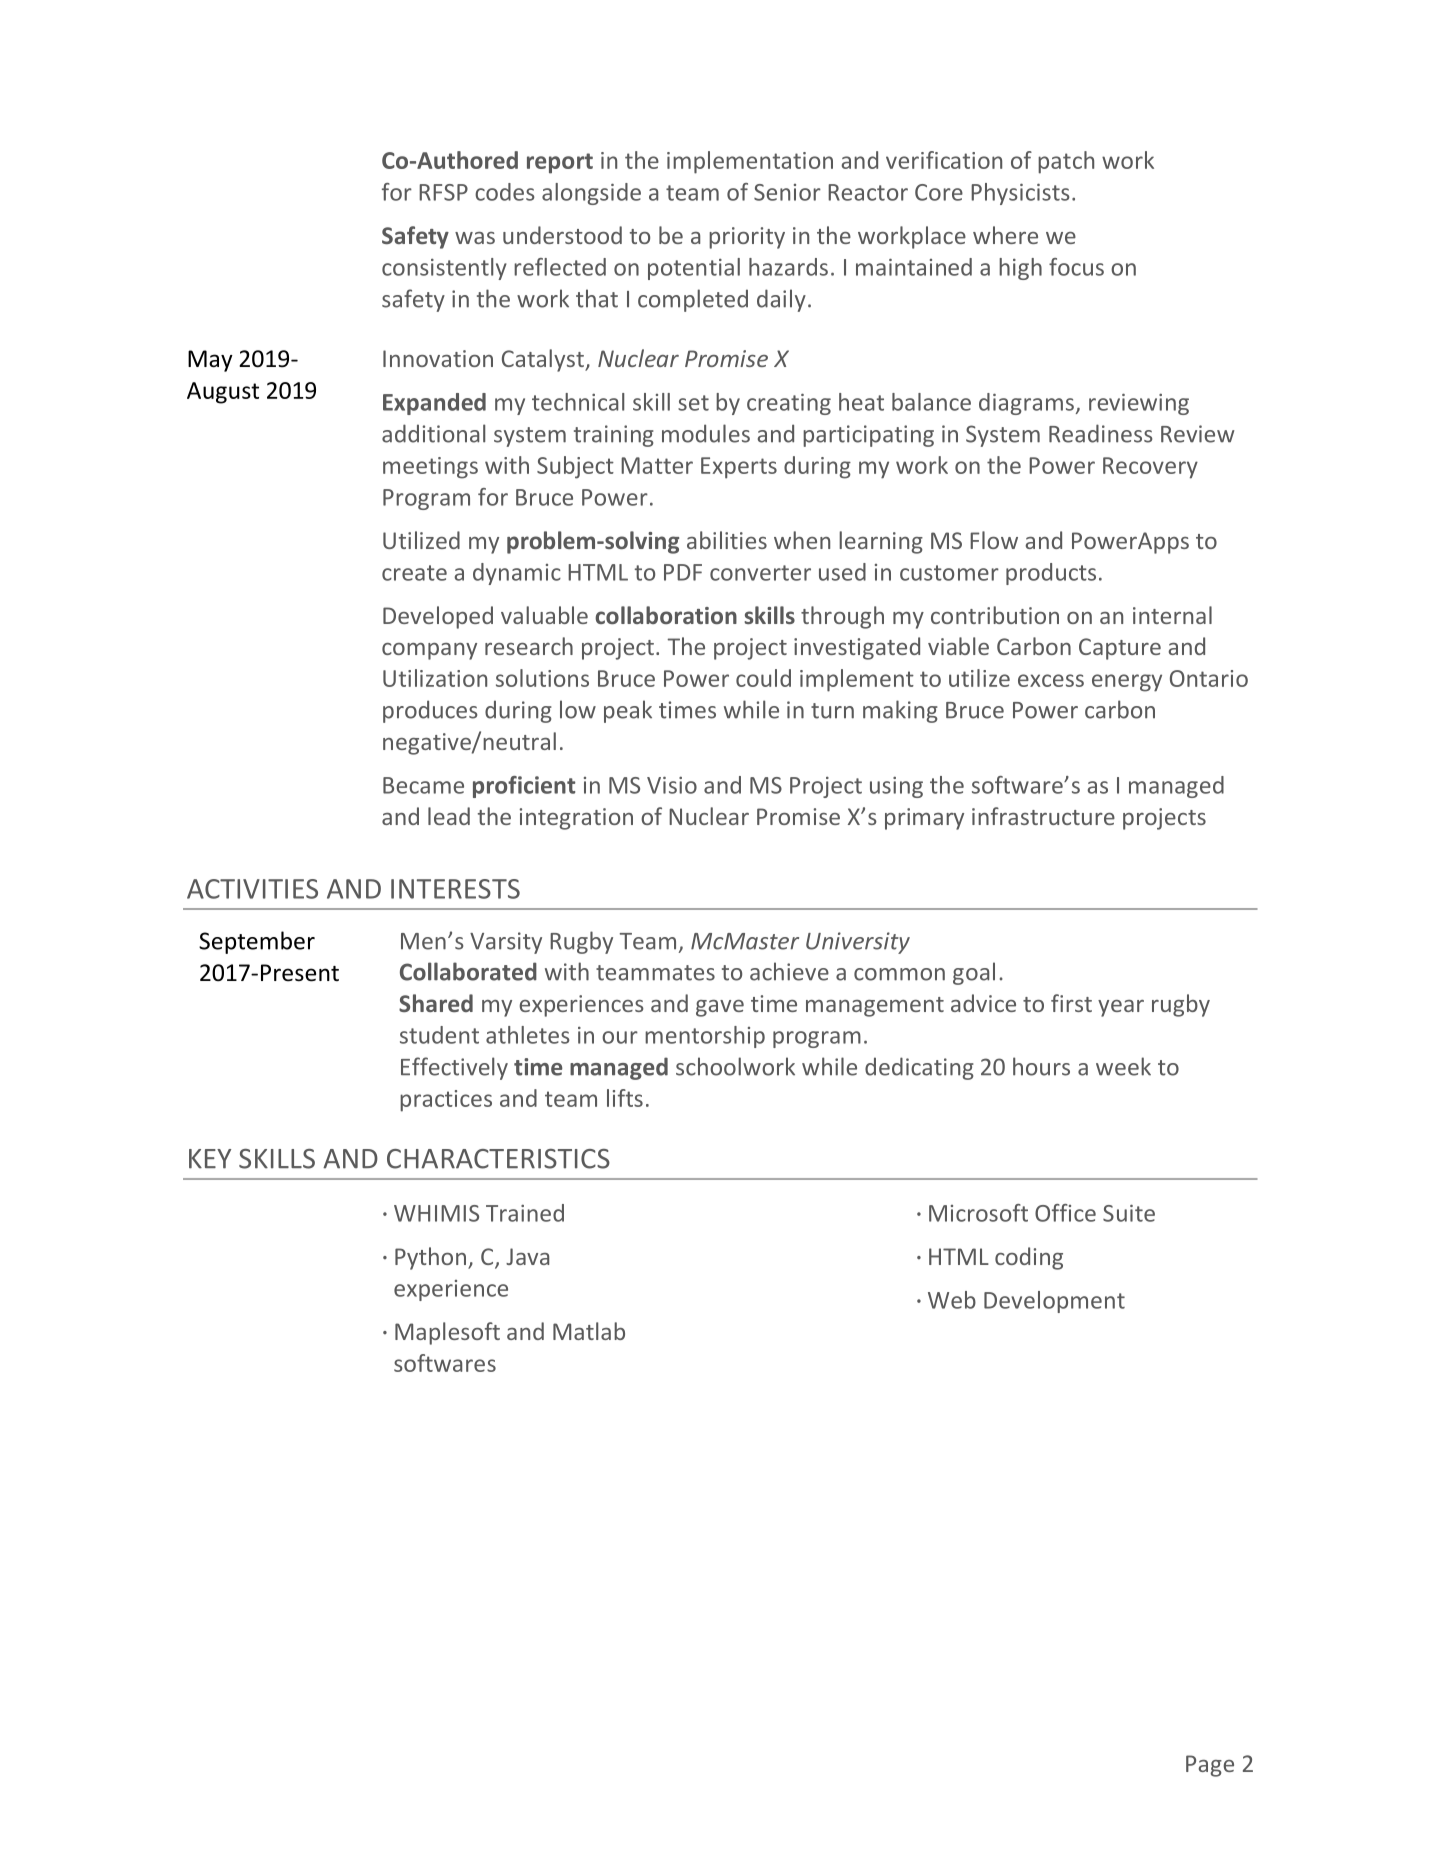  I want to click on consistently, so click(444, 269).
